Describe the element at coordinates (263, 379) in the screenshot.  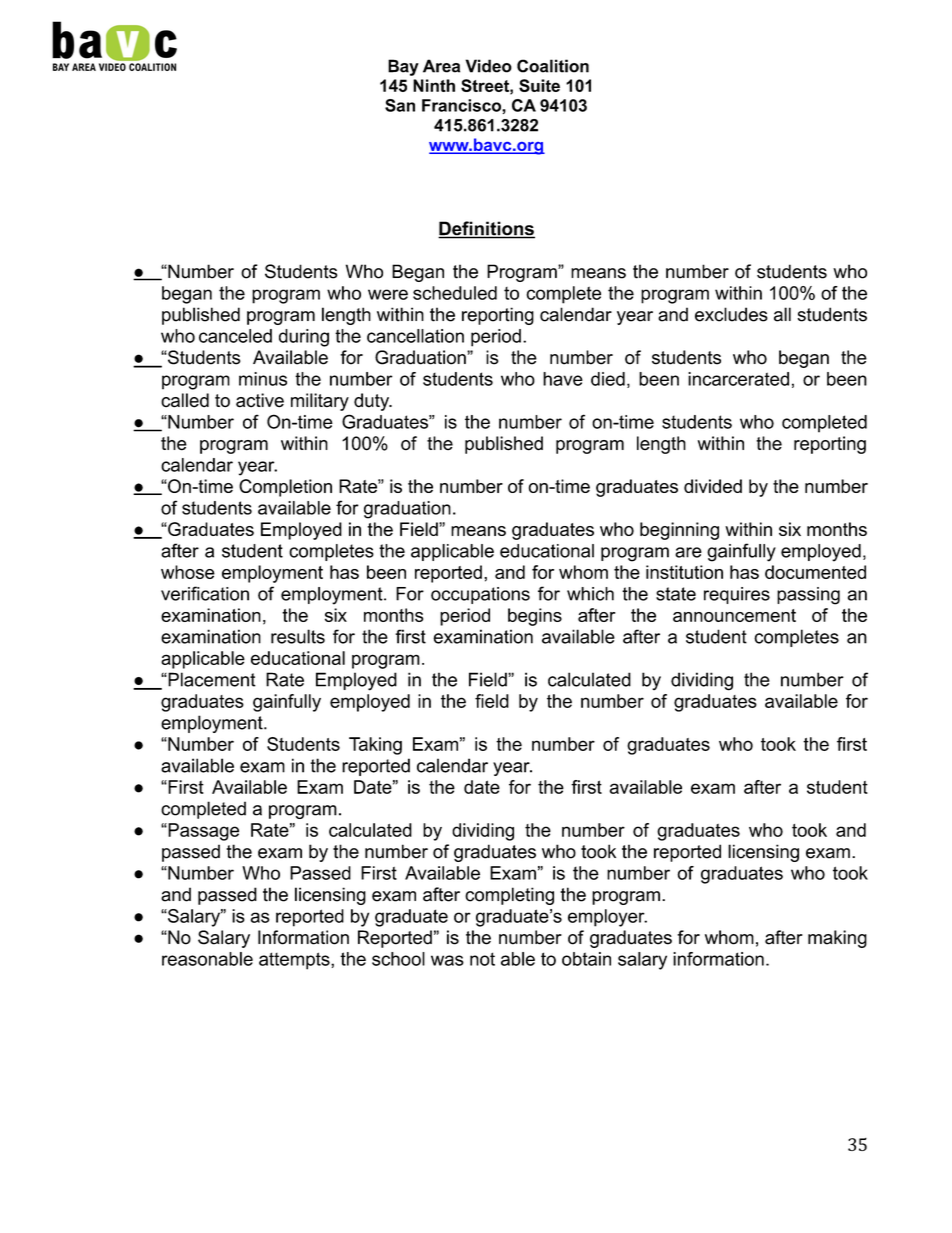
I see `minus` at that location.
